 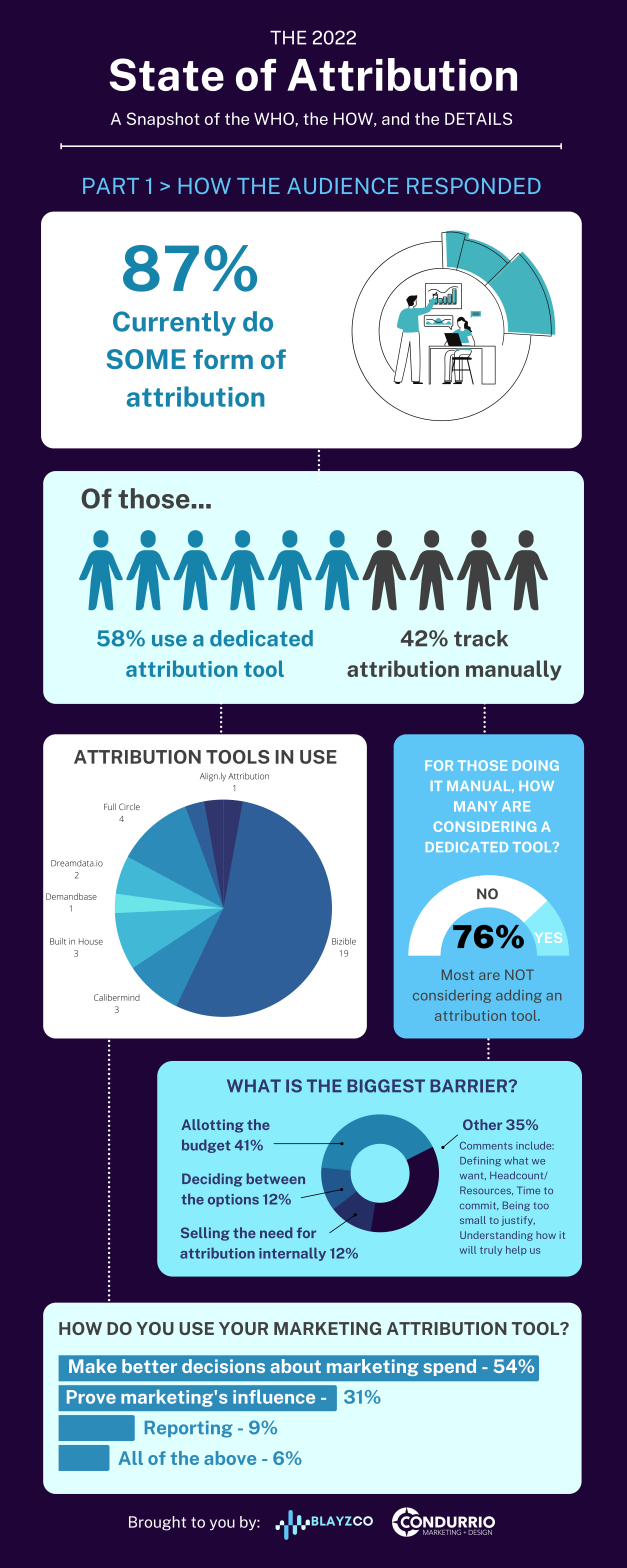 What do you see at coordinates (129, 806) in the image?
I see `Circle` at bounding box center [129, 806].
